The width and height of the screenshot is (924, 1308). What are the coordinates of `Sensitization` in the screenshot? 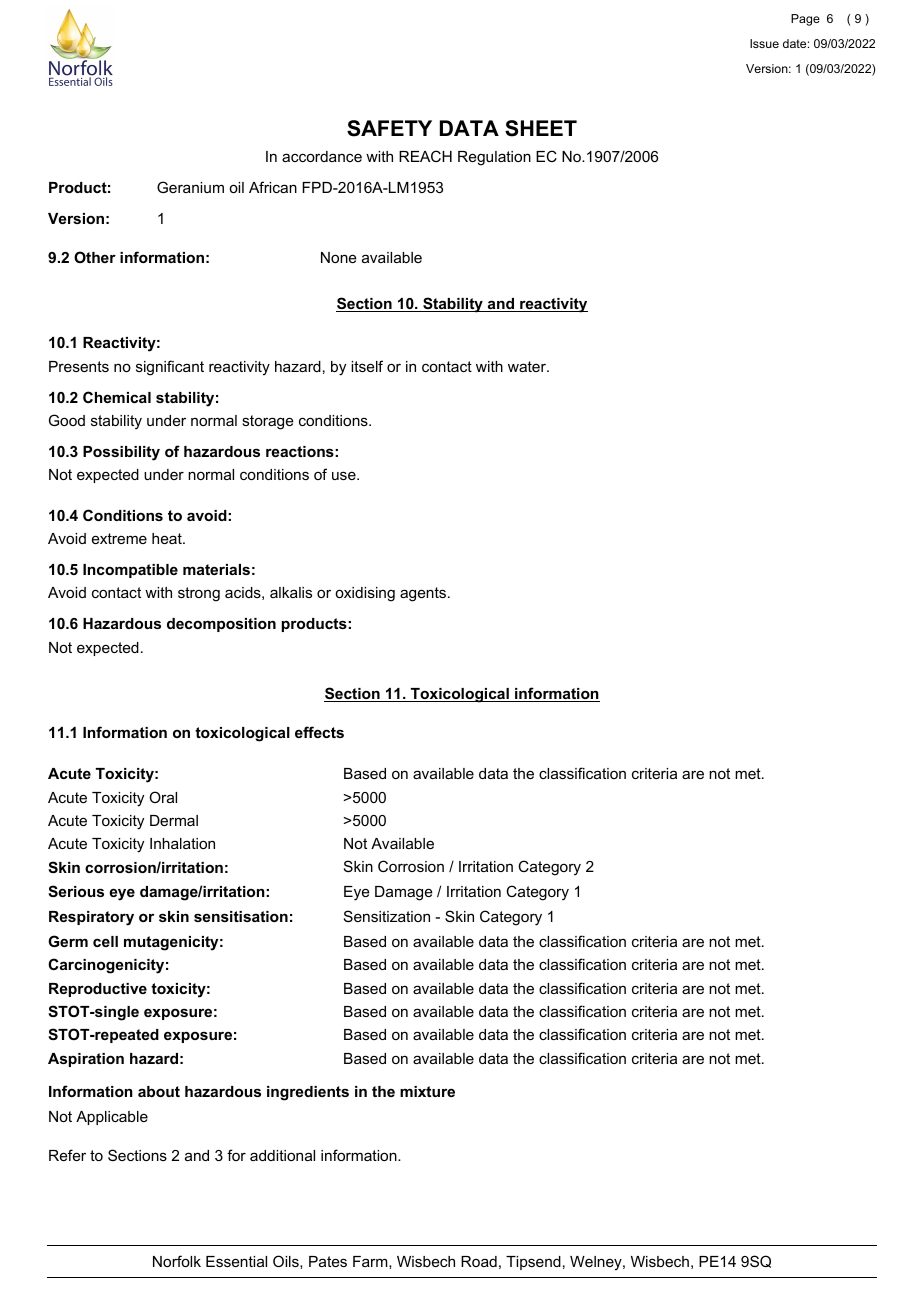 It's located at (387, 916).
